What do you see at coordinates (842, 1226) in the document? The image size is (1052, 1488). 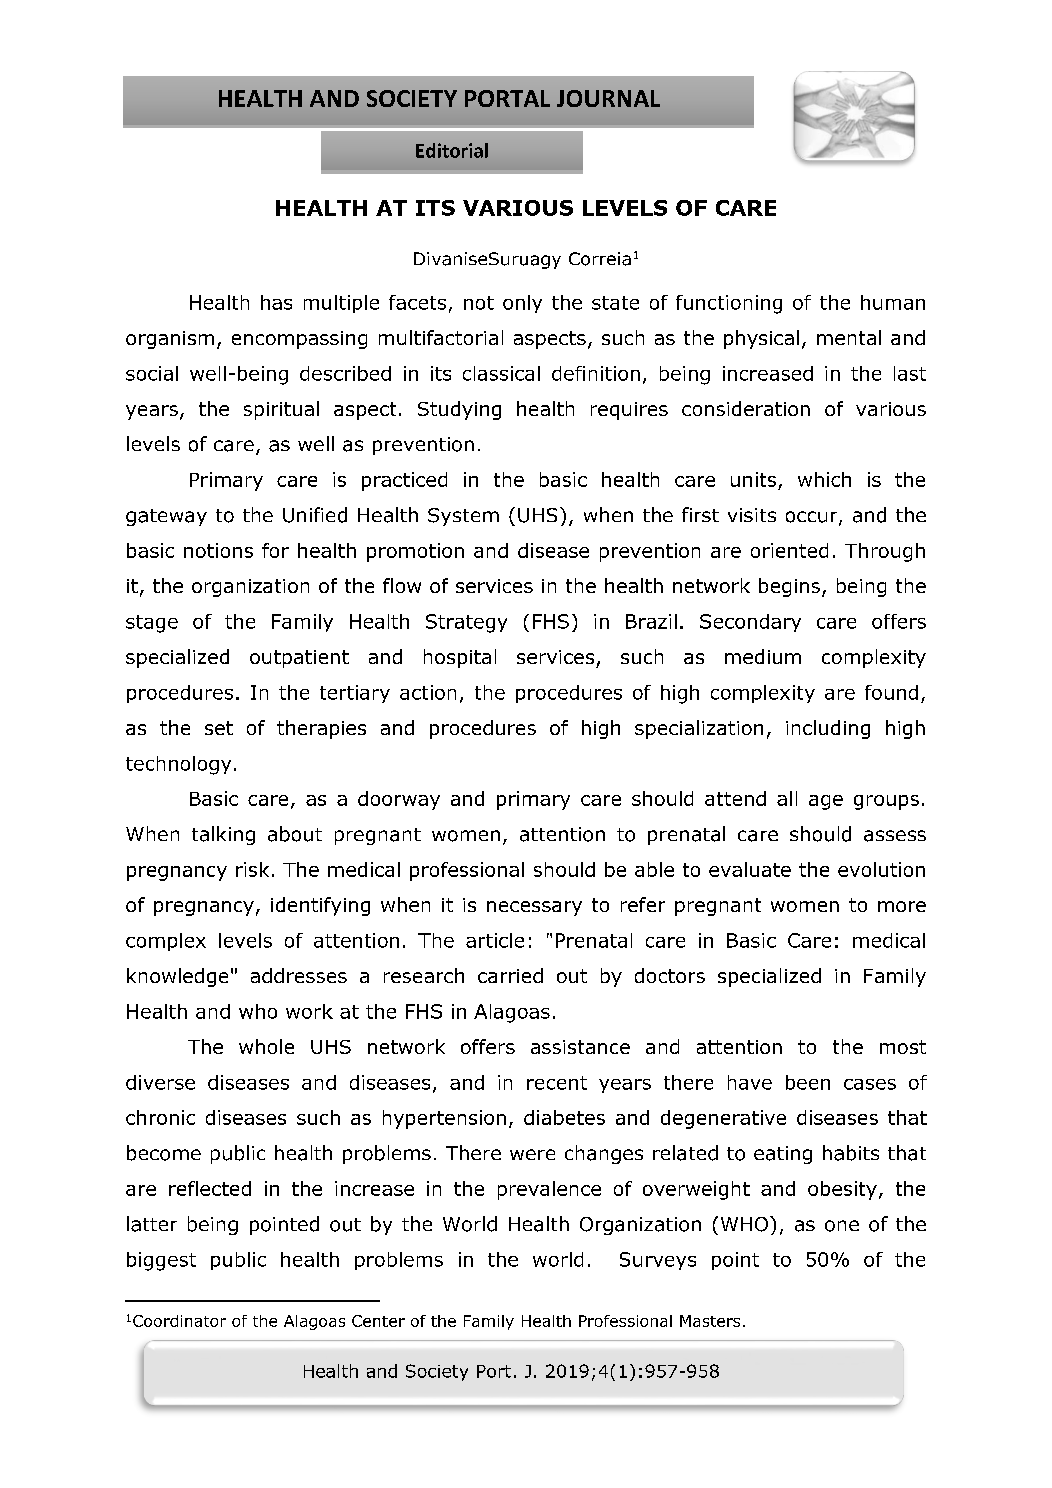 I see `one` at bounding box center [842, 1226].
